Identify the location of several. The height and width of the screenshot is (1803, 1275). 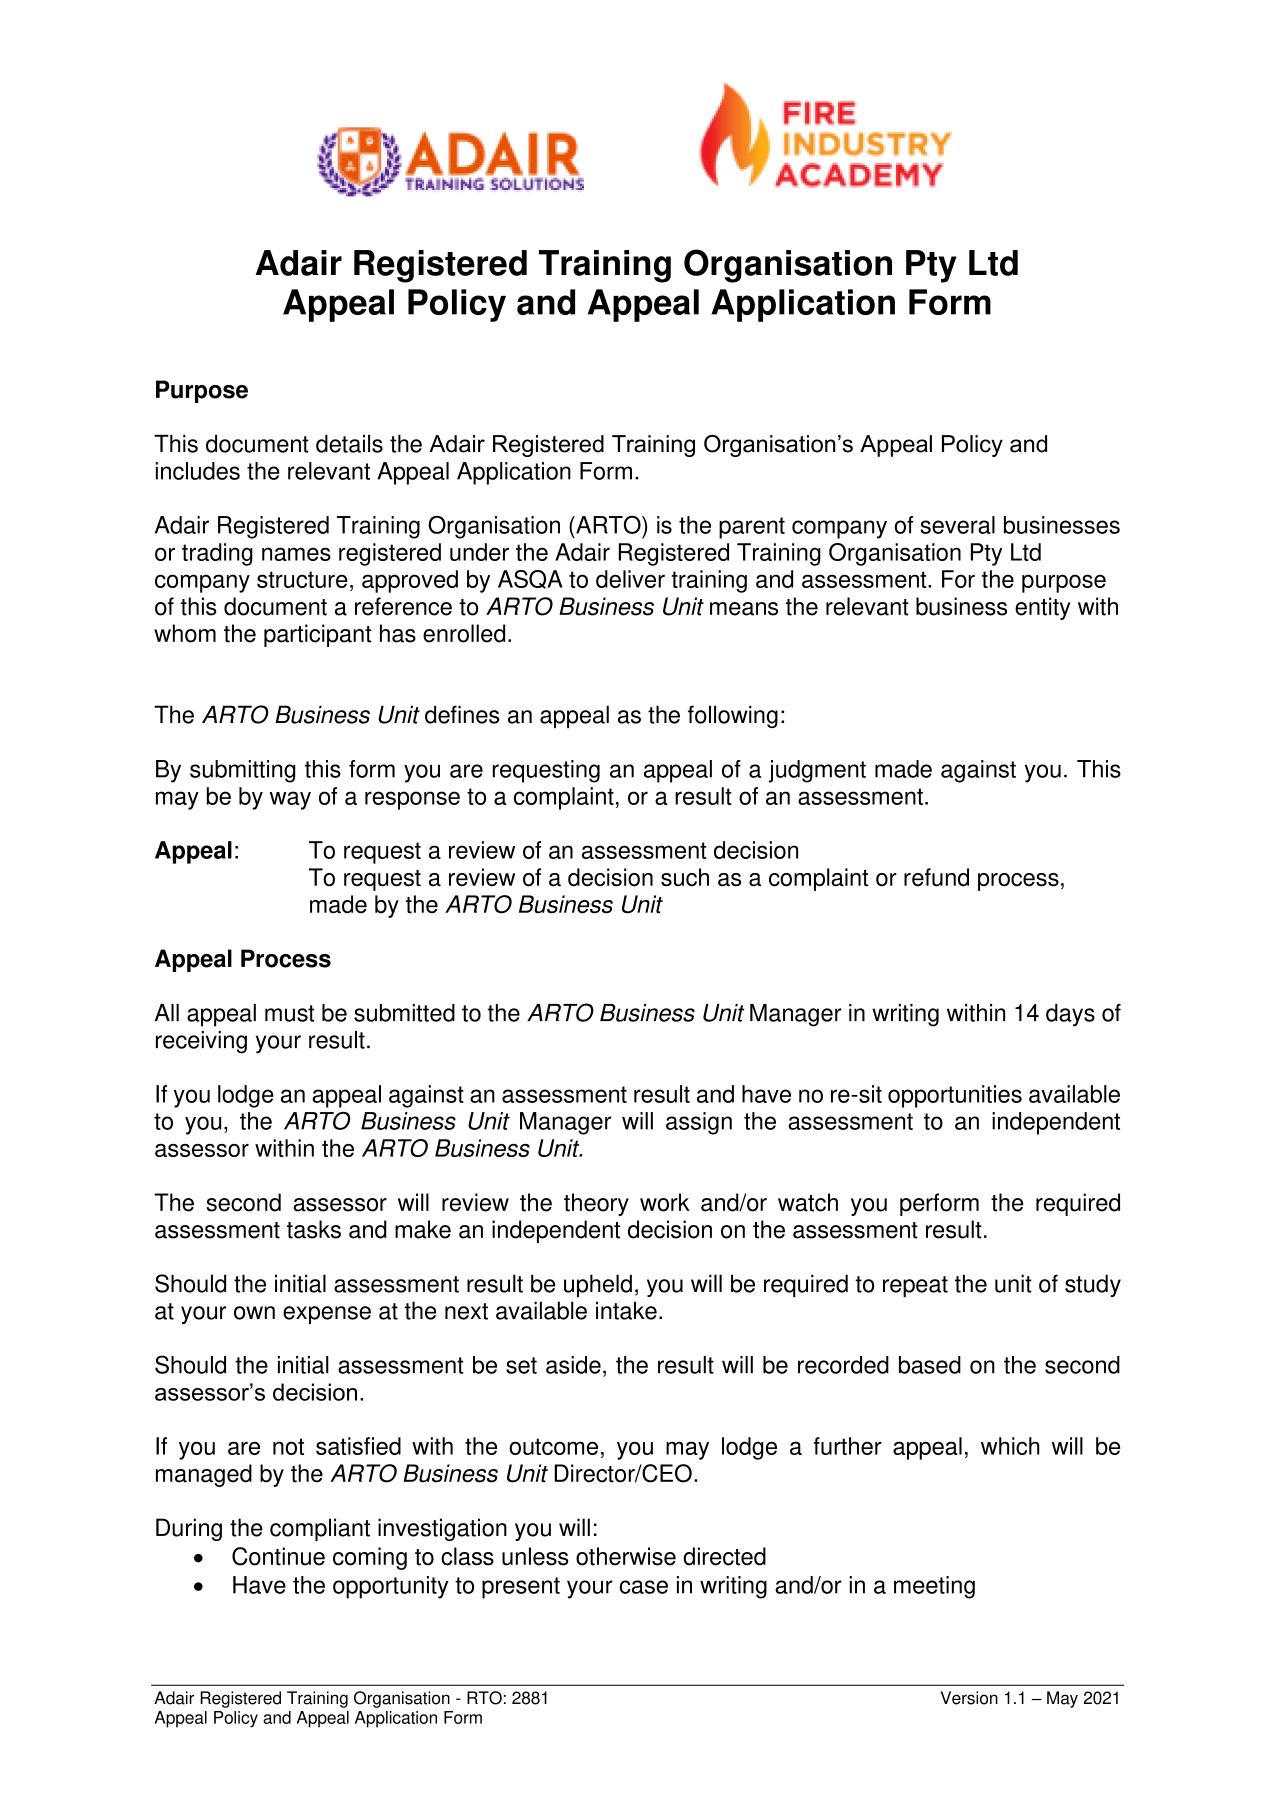
(957, 525).
